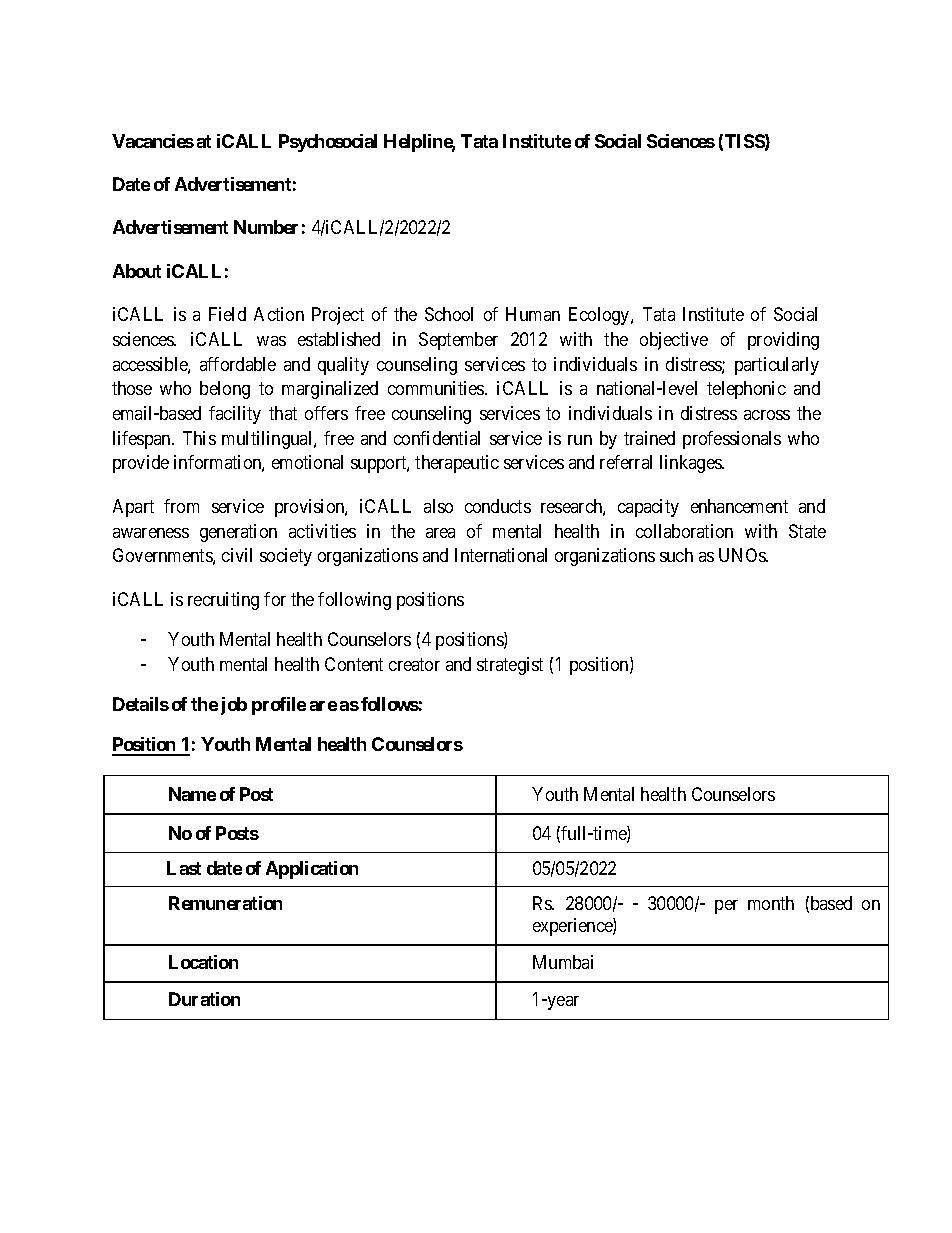 Image resolution: width=952 pixels, height=1233 pixels. What do you see at coordinates (199, 438) in the image?
I see `This` at bounding box center [199, 438].
